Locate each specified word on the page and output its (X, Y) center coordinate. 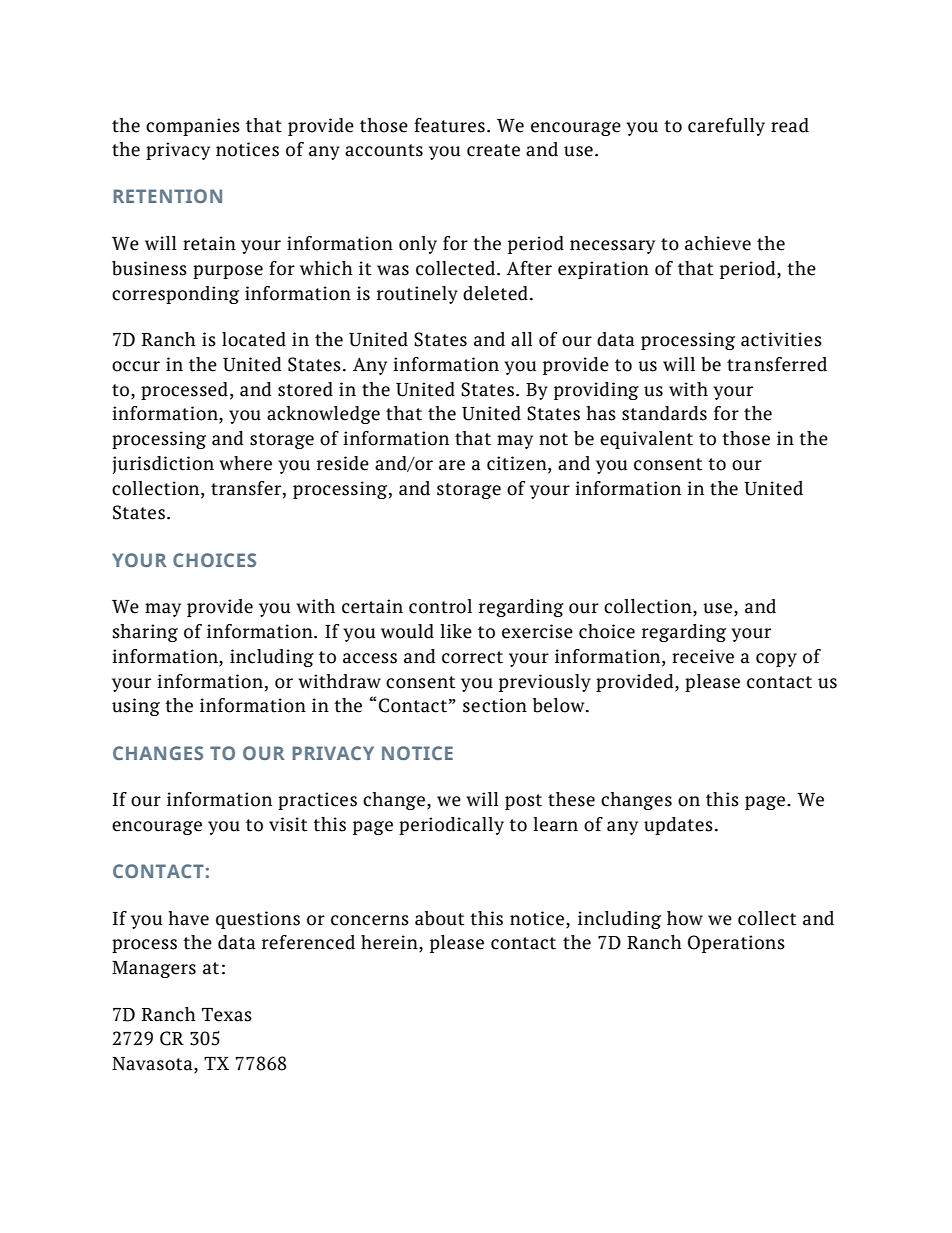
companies (193, 127)
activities (781, 339)
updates (678, 826)
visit (288, 824)
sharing (145, 633)
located (254, 339)
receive (703, 656)
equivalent (646, 440)
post (523, 802)
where (245, 463)
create (493, 150)
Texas (227, 1015)
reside (343, 463)
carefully (726, 127)
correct (472, 657)
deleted (495, 293)
